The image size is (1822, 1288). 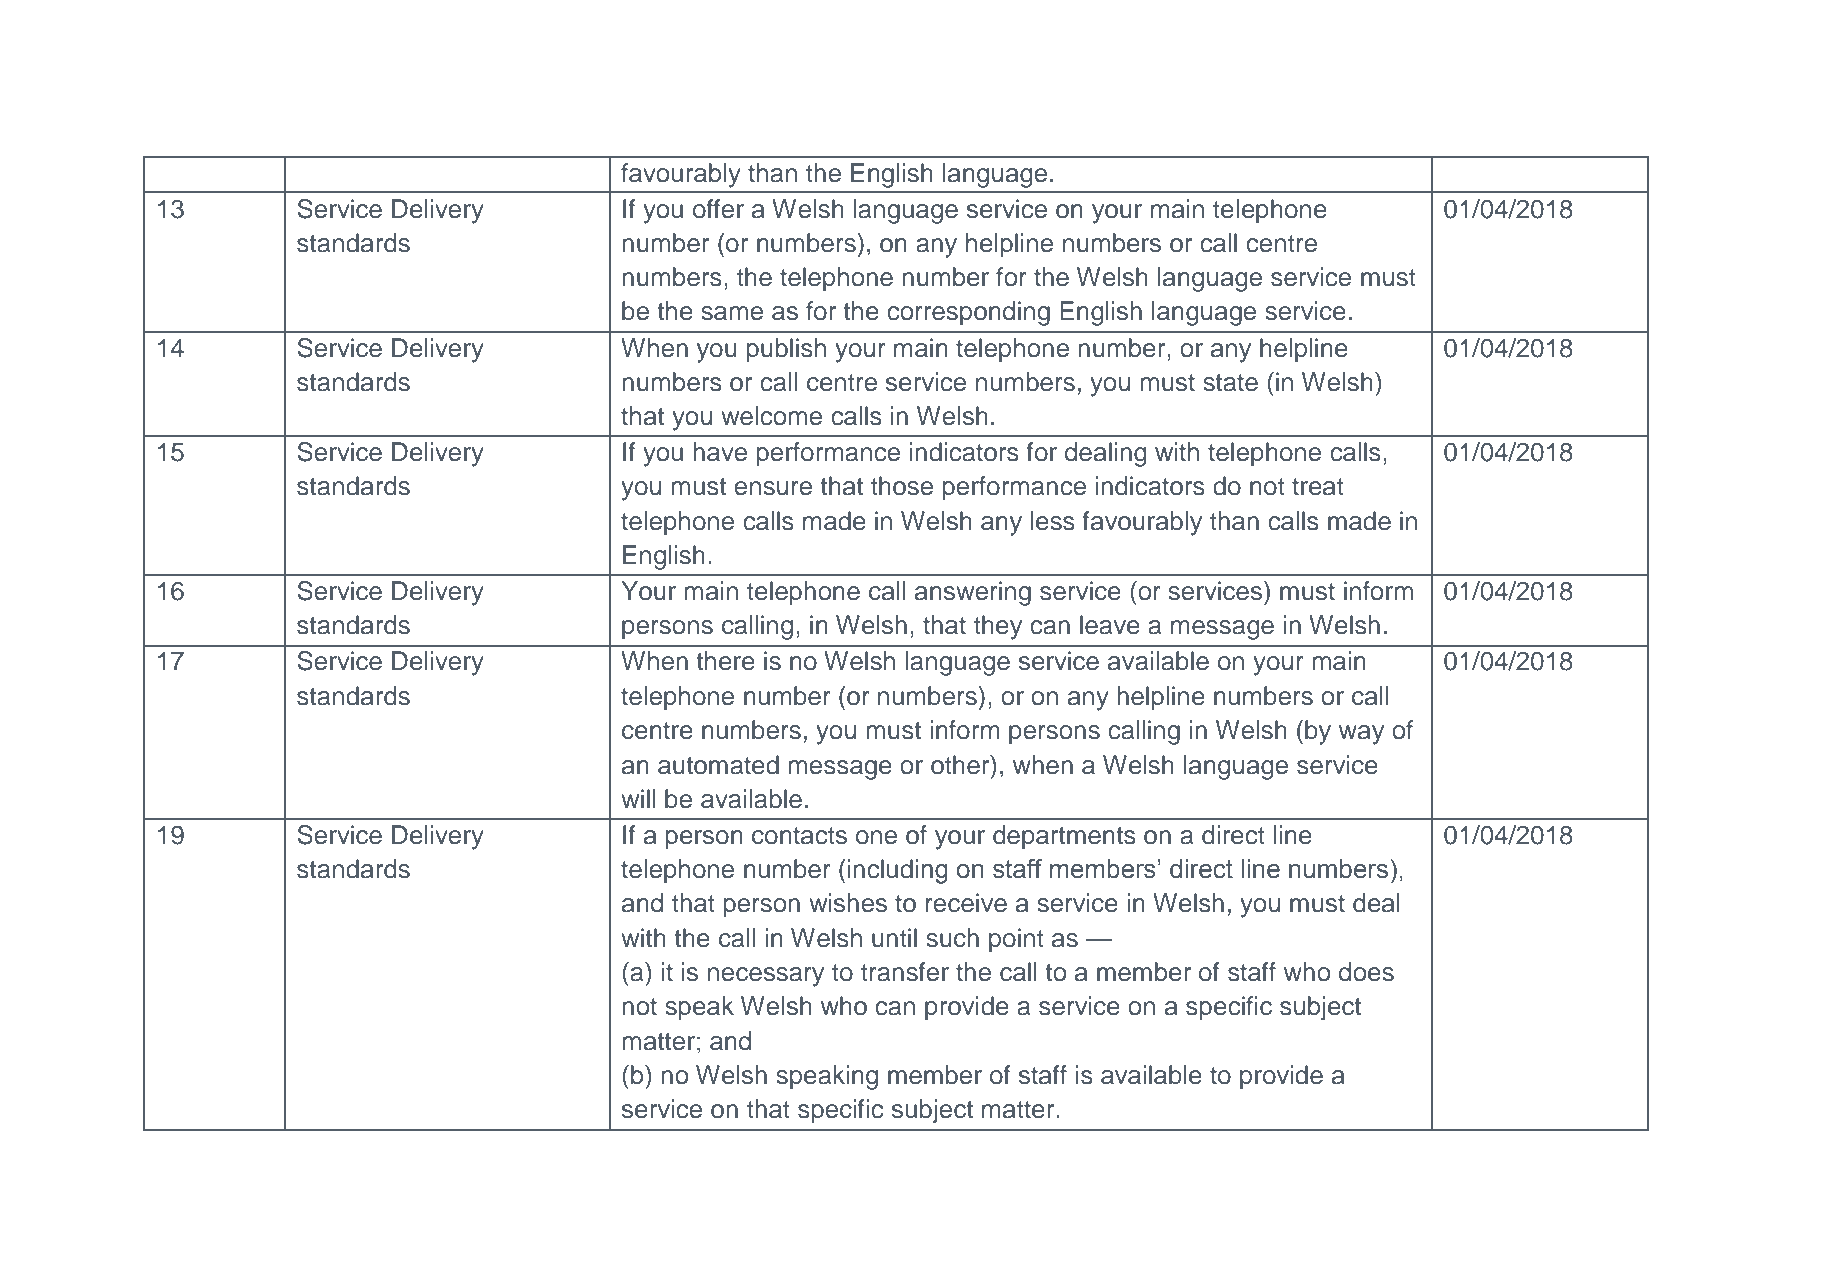 I want to click on offer, so click(x=718, y=209).
